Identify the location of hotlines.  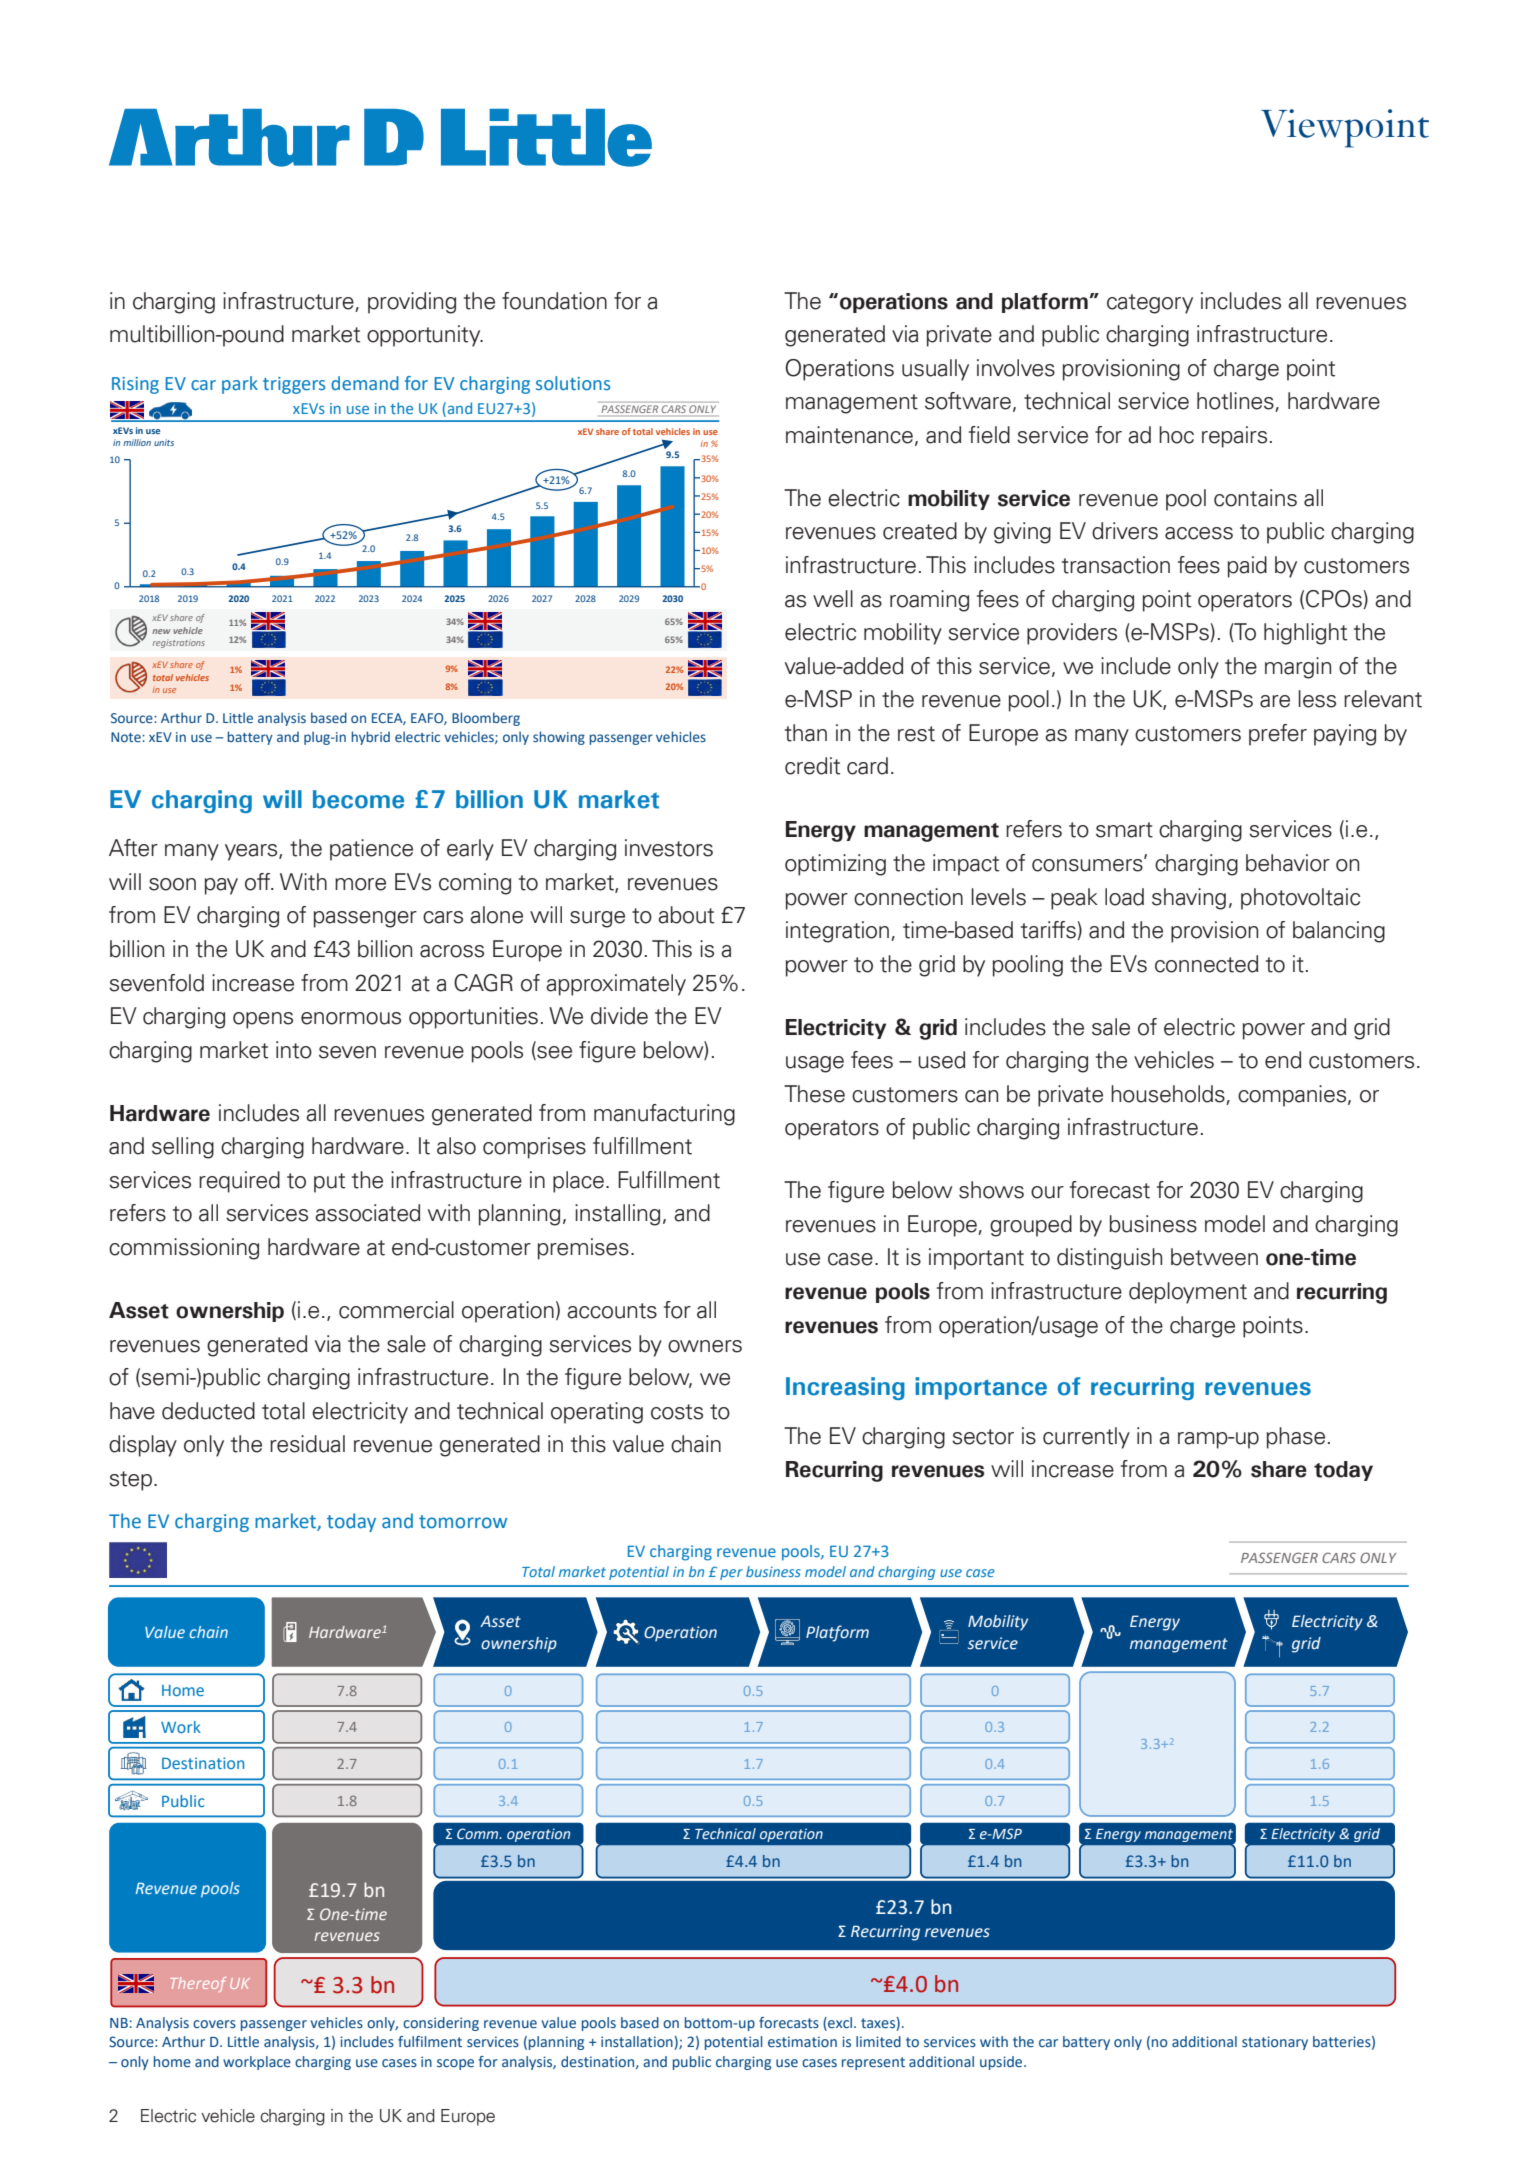
(1236, 402).
